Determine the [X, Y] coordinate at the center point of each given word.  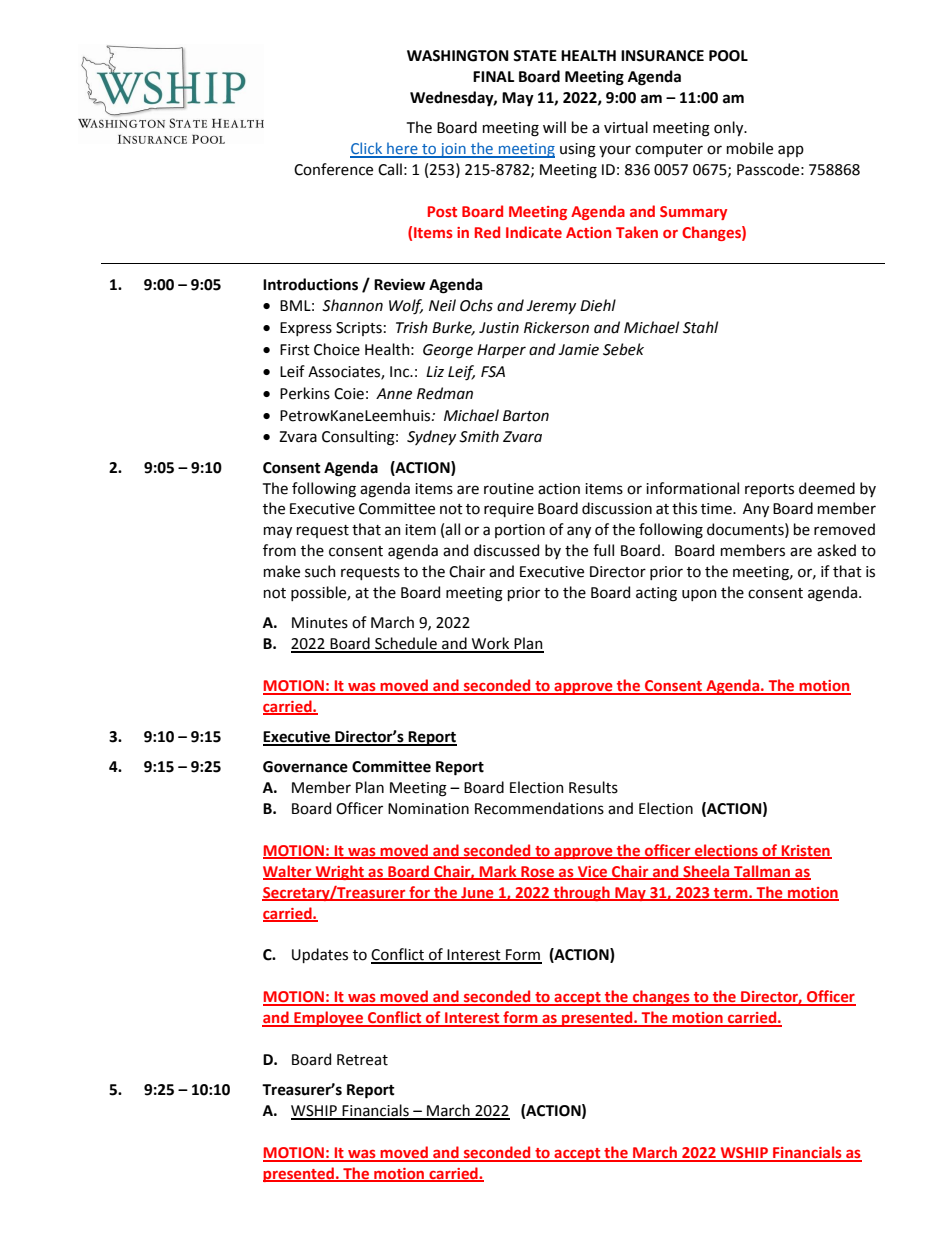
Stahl [700, 327]
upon [699, 595]
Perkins [305, 393]
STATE [535, 56]
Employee [328, 1019]
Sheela [706, 872]
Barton [526, 416]
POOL [728, 56]
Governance [305, 767]
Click [367, 149]
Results [593, 787]
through [582, 893]
